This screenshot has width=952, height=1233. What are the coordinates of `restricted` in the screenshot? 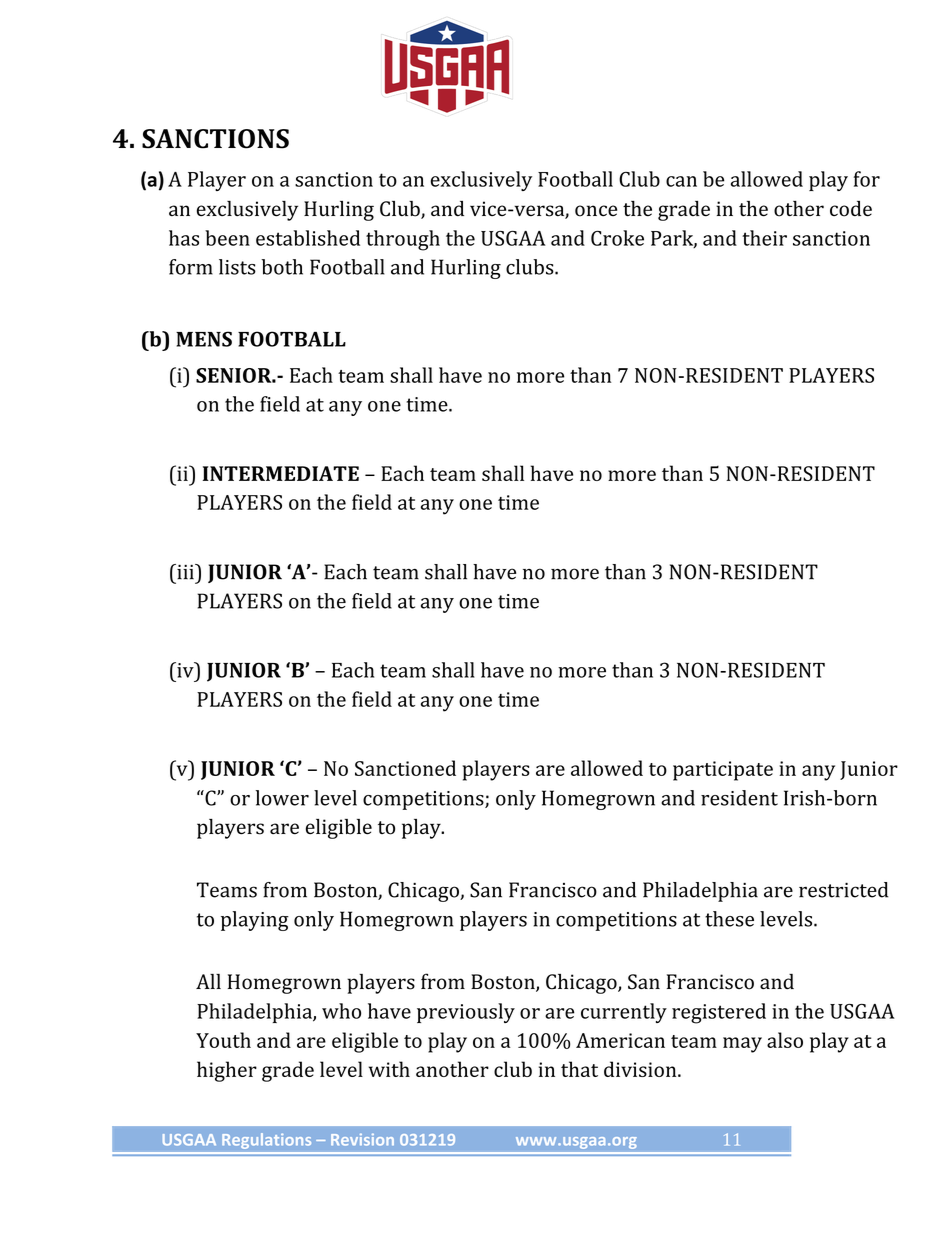 It's located at (844, 890).
